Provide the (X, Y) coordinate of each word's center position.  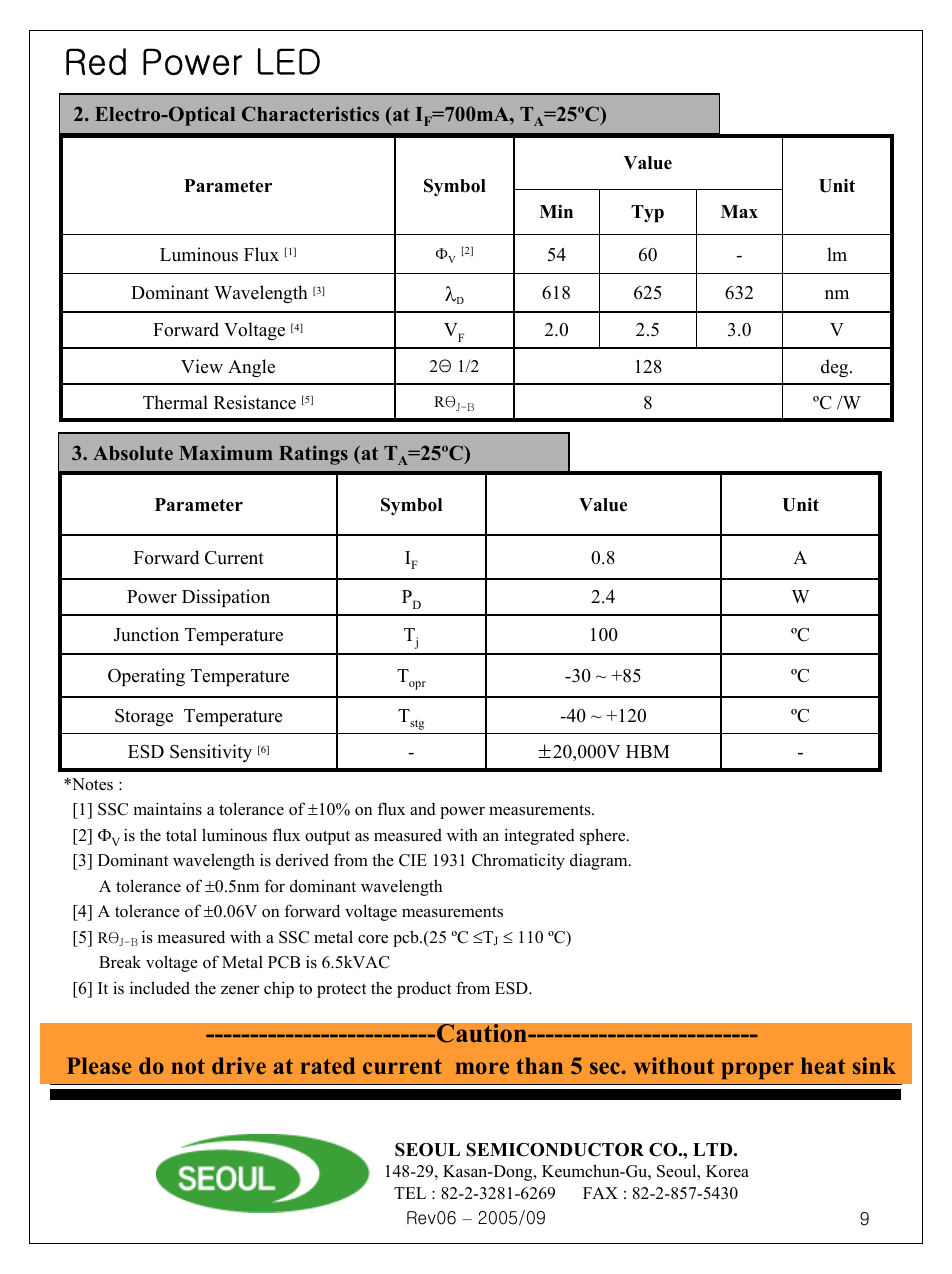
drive (239, 1065)
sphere (604, 836)
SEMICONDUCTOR (555, 1150)
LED (289, 61)
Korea (727, 1171)
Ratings (313, 455)
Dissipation (226, 598)
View (202, 366)
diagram (600, 861)
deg (836, 368)
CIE (413, 860)
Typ (647, 213)
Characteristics (310, 114)
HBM (648, 751)
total (181, 835)
